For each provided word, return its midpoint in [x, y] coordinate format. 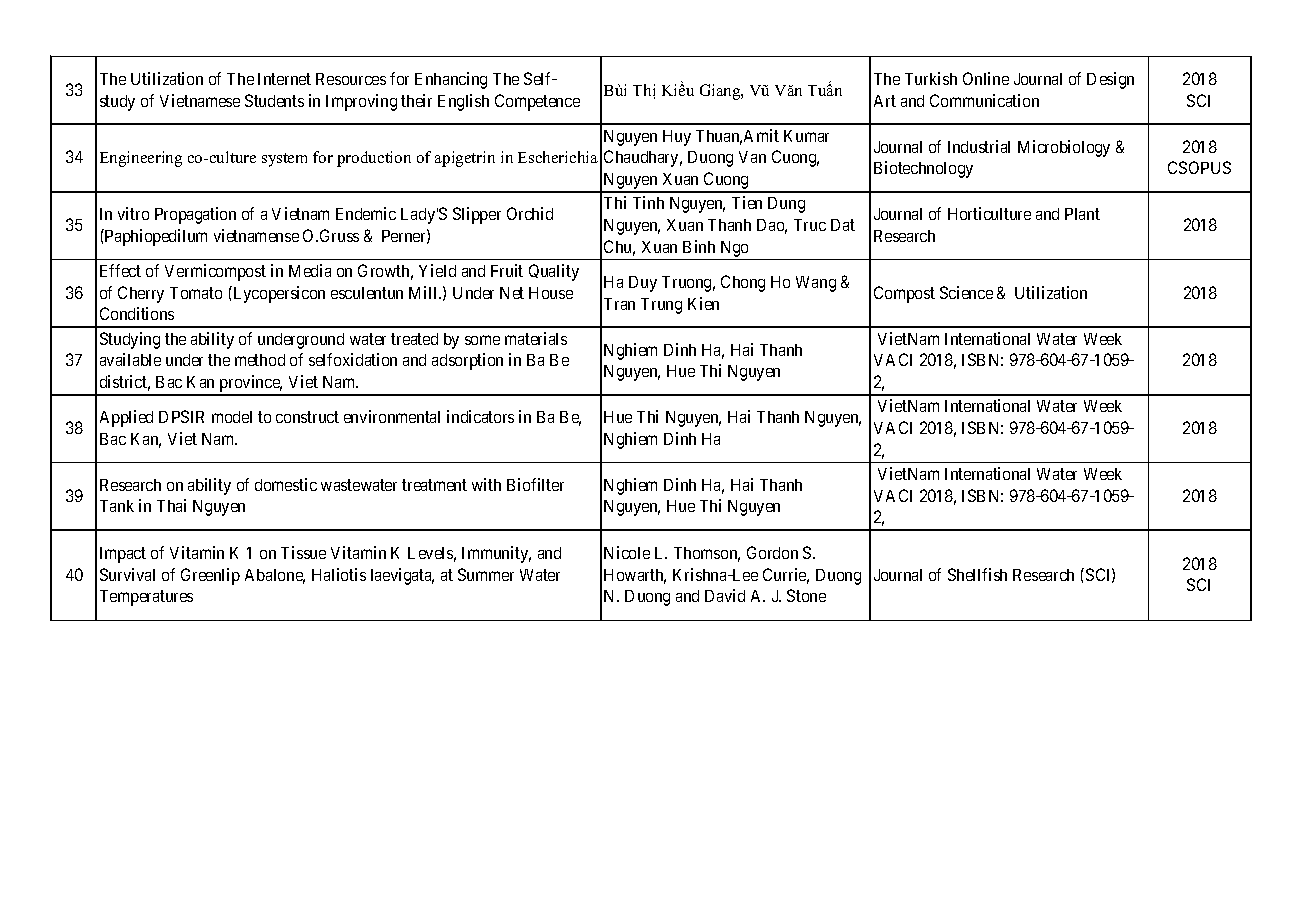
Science [966, 292]
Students [274, 100]
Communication [984, 100]
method [260, 360]
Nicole [627, 552]
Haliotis [339, 574]
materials [536, 338]
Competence [537, 102]
